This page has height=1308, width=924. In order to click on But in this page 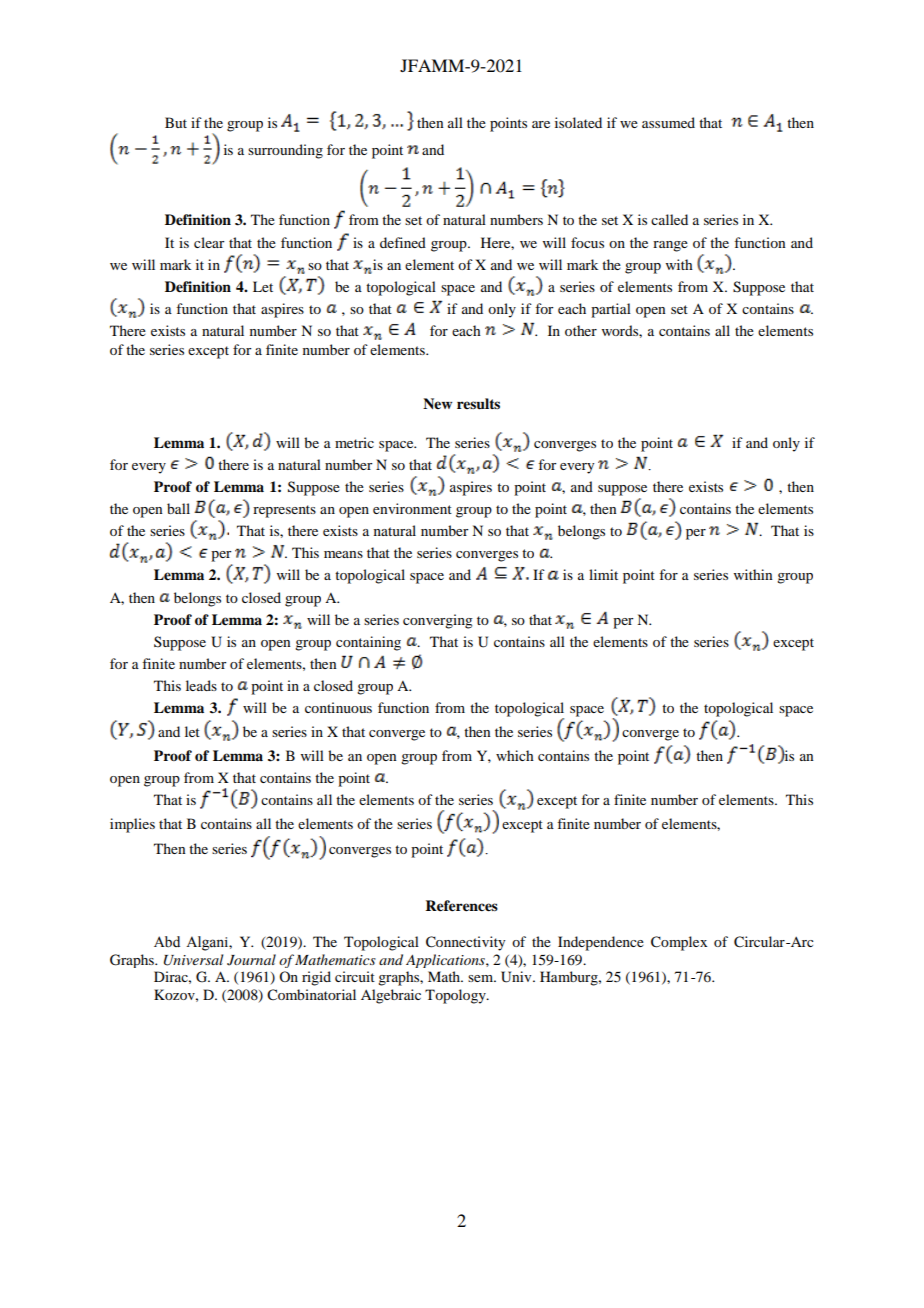, I will do `click(176, 122)`.
